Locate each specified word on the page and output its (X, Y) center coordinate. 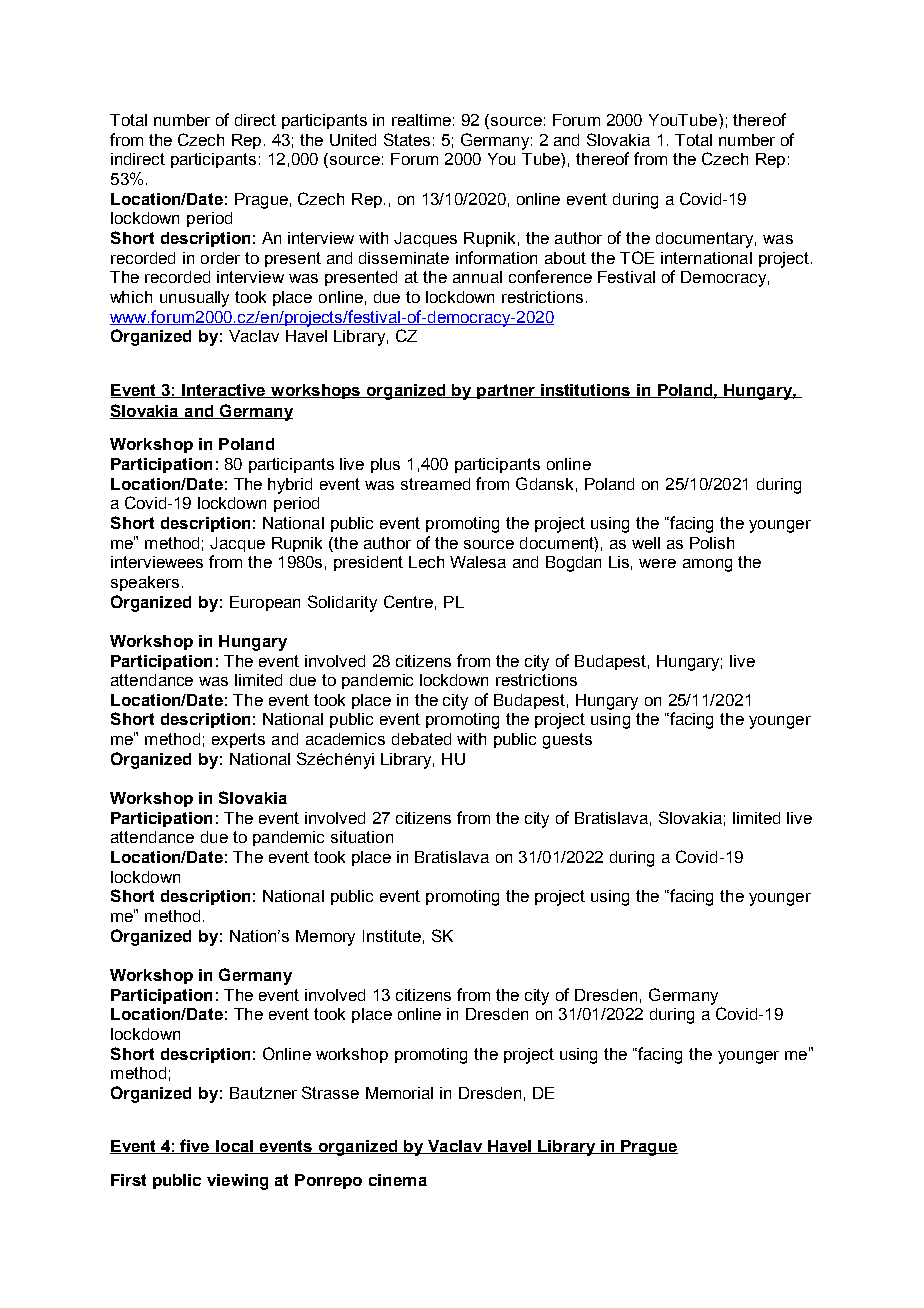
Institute (392, 936)
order (220, 258)
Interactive (224, 391)
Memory (325, 938)
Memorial (399, 1093)
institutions (586, 391)
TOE (637, 257)
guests (567, 741)
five (196, 1146)
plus (385, 465)
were (657, 563)
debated (421, 739)
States (407, 139)
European (265, 603)
